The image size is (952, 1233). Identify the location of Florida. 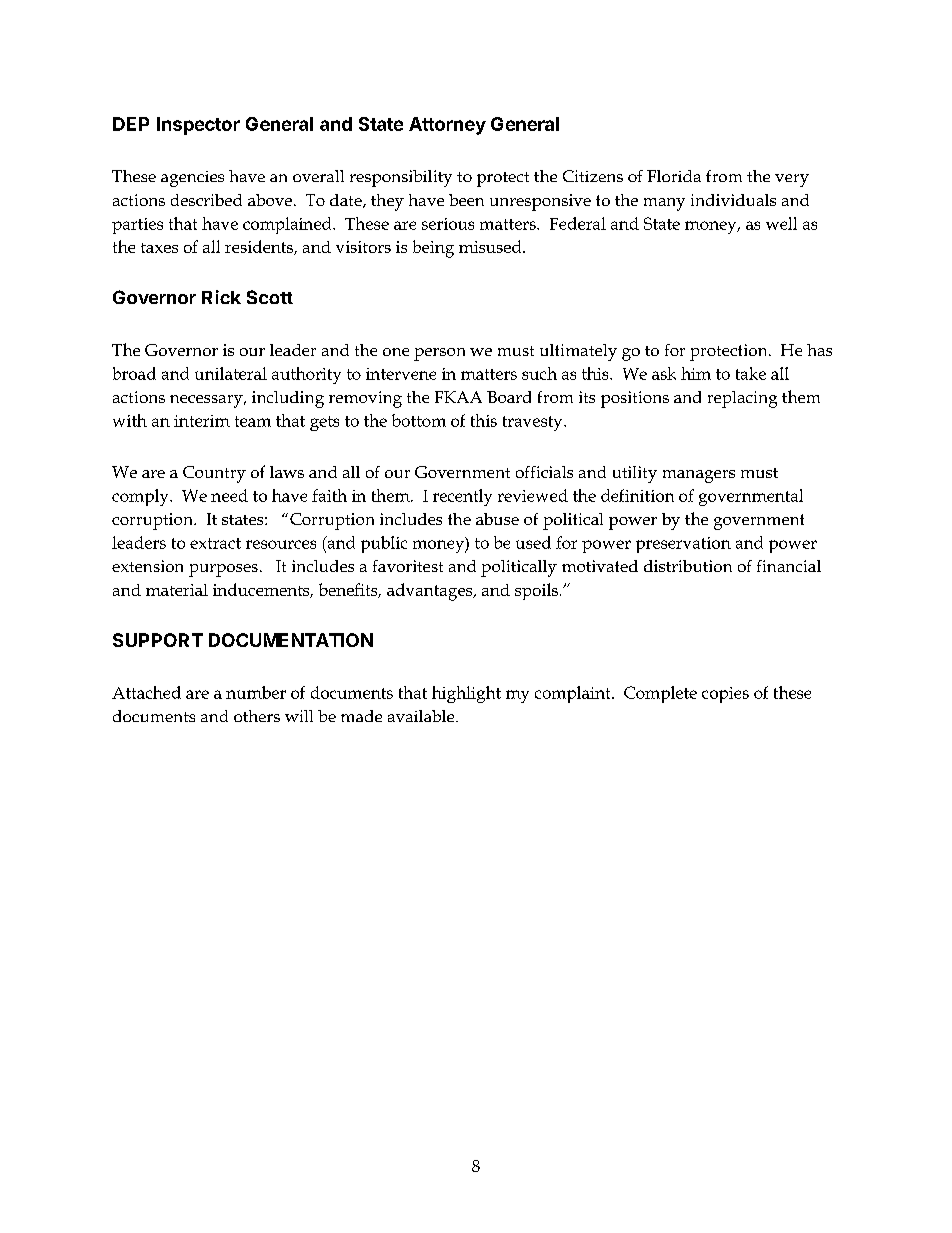
(674, 176).
